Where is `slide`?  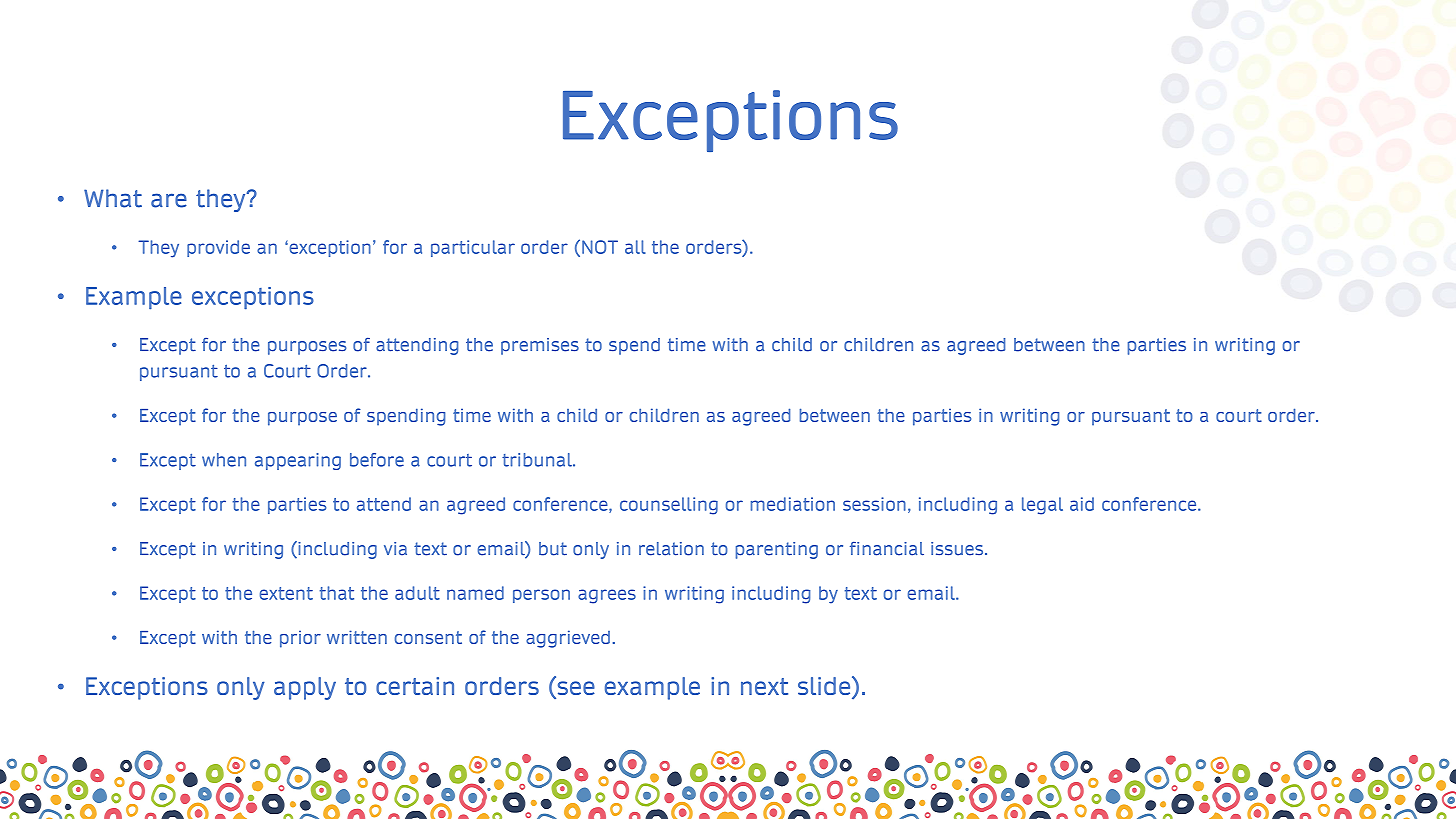
slide is located at coordinates (825, 687).
